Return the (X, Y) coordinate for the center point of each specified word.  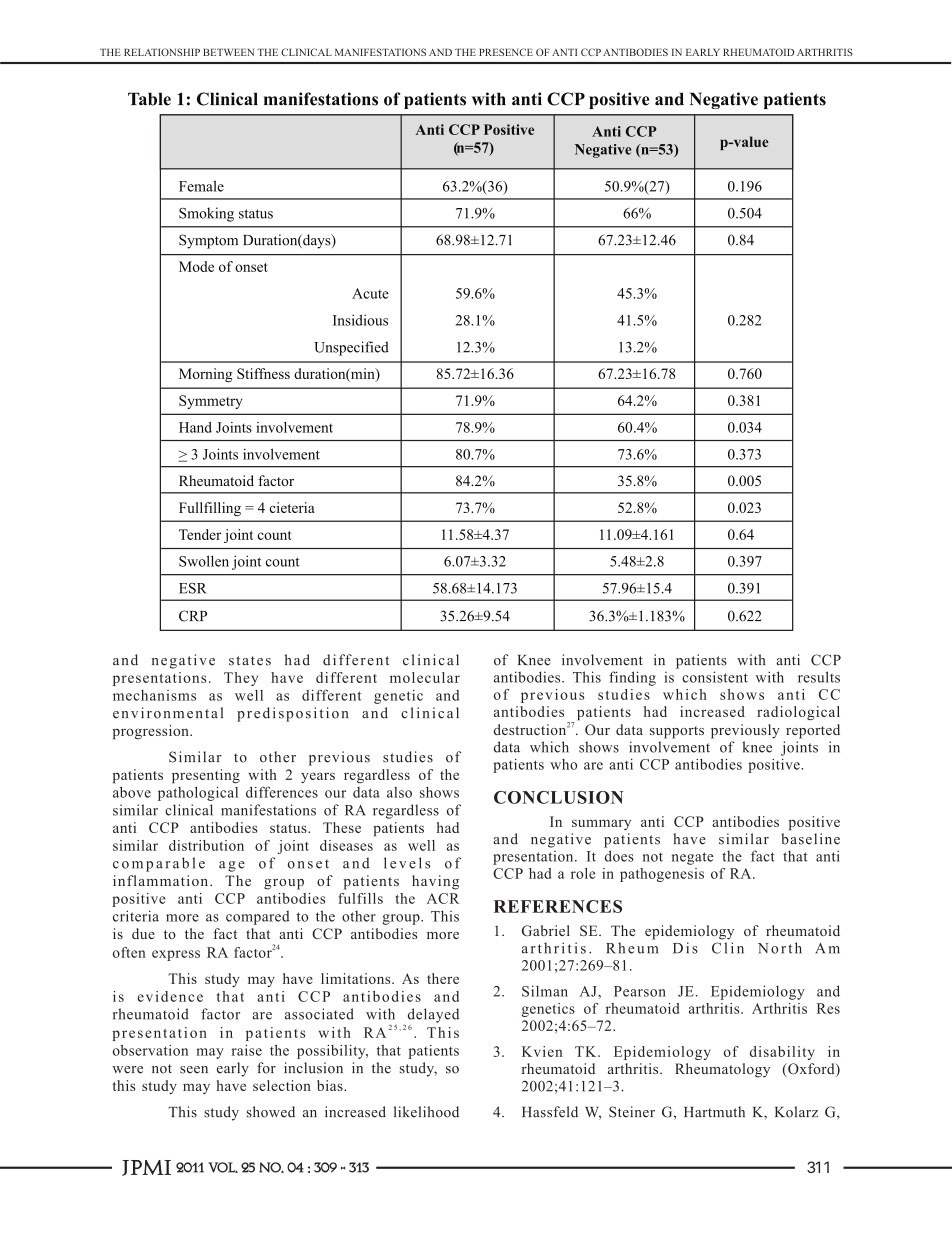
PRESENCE (506, 52)
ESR (193, 588)
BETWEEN (228, 52)
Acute (370, 293)
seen (194, 1070)
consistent (715, 677)
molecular (425, 677)
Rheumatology (722, 1070)
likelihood (426, 1112)
